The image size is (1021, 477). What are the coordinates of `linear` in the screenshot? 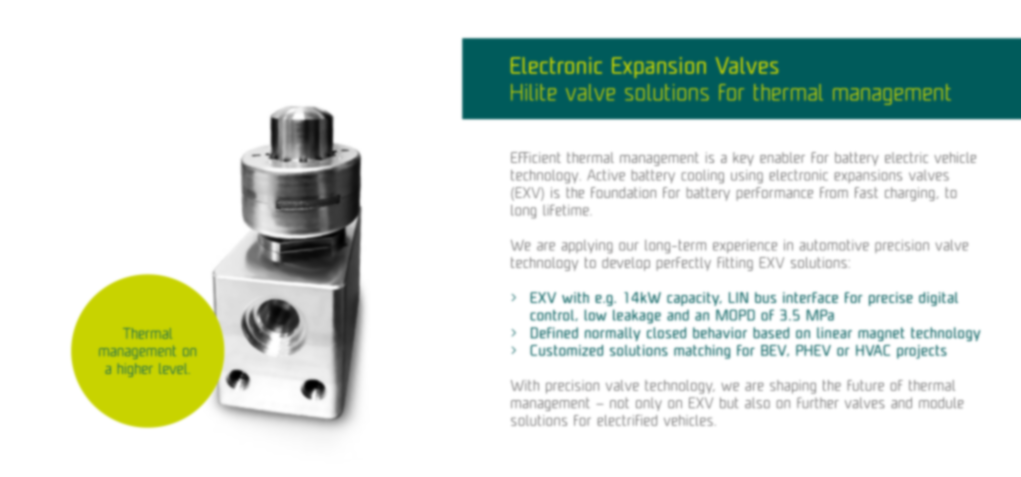 It's located at (834, 333).
